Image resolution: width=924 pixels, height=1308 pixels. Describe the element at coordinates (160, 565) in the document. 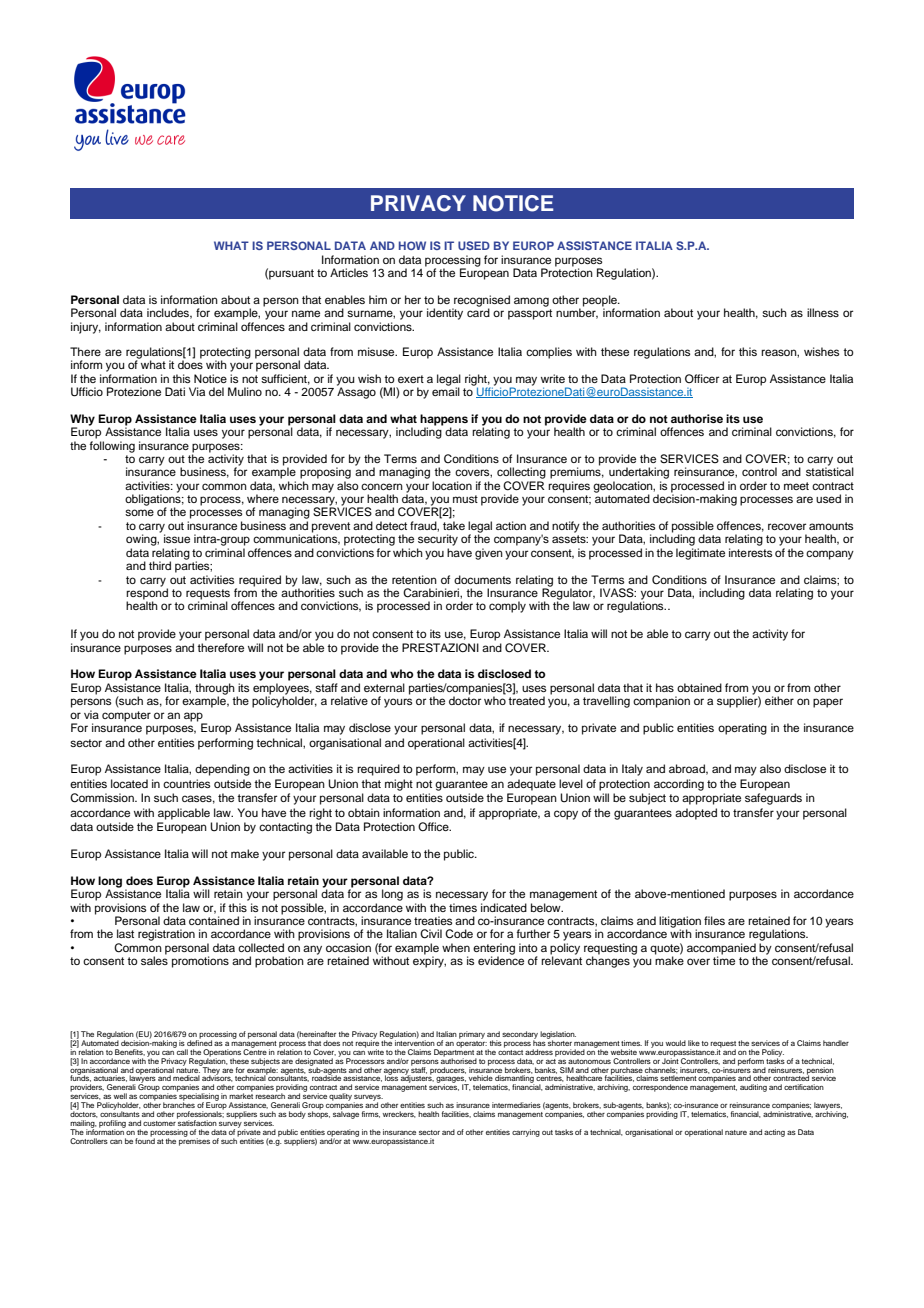

I see `third` at that location.
